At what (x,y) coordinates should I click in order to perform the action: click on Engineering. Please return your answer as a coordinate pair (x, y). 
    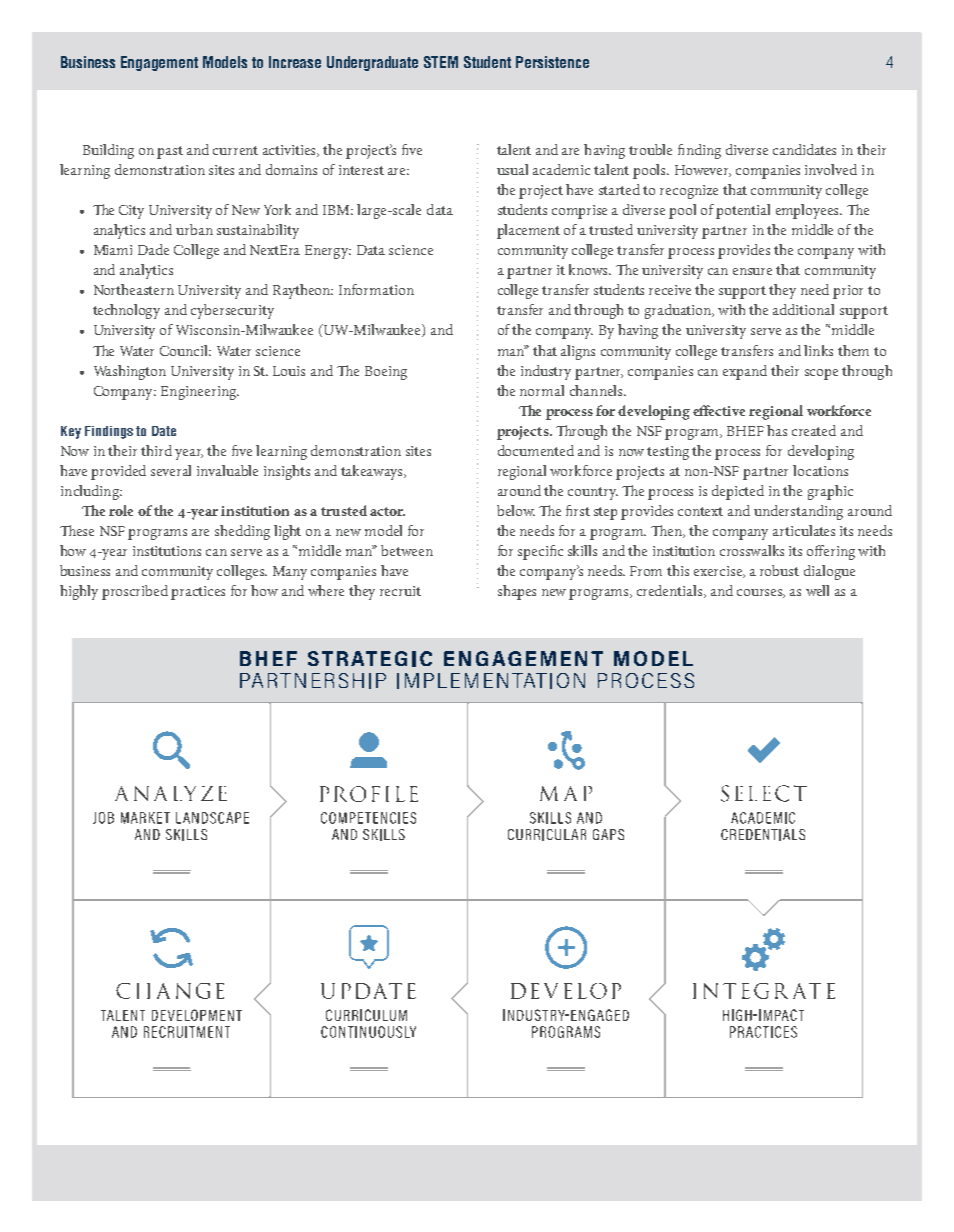
    Looking at the image, I should click on (200, 393).
